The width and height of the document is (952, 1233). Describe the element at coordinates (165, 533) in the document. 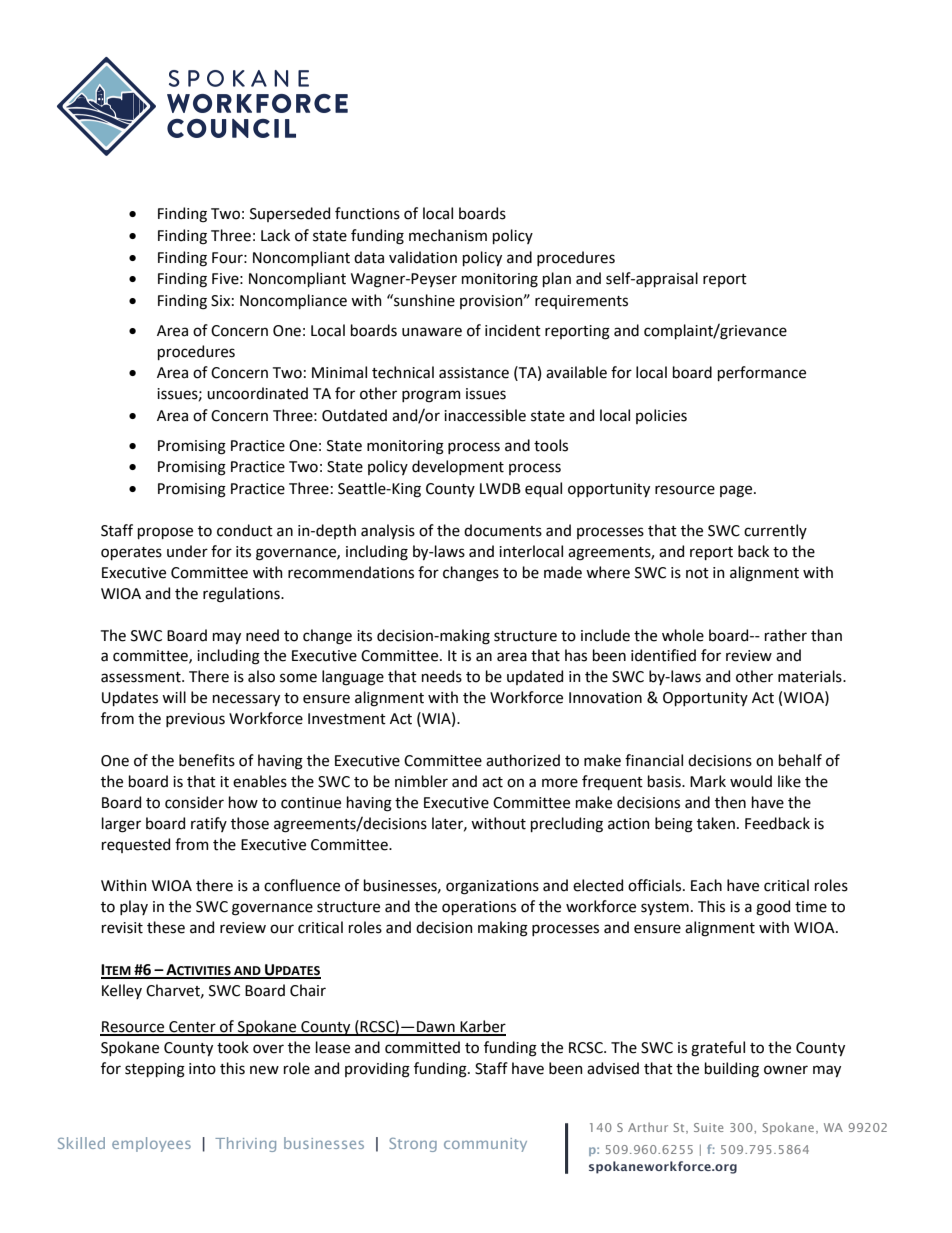

I see `propose` at that location.
